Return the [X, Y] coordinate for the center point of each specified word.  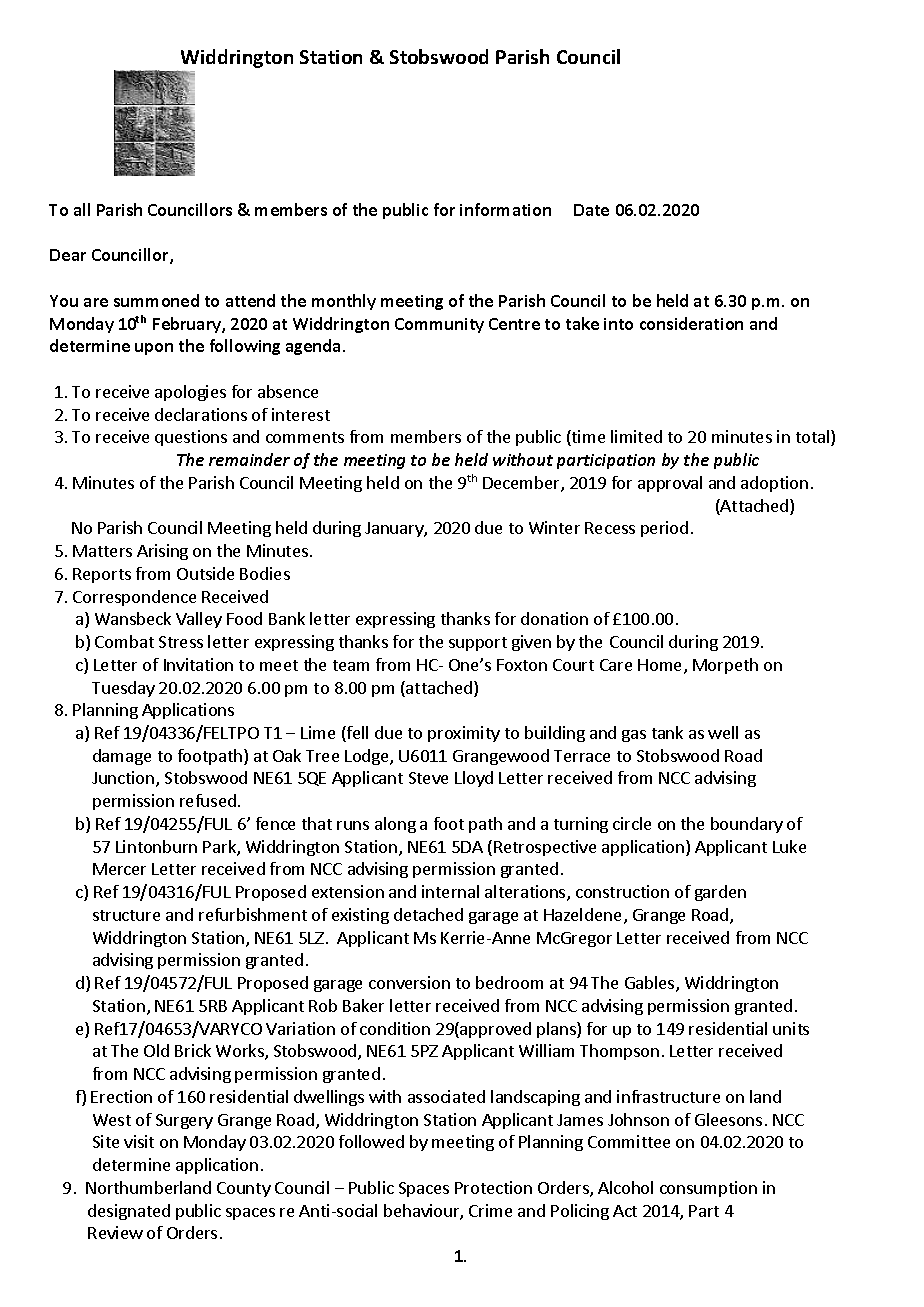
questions [191, 438]
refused [208, 800]
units [791, 1028]
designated [129, 1212]
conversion [409, 982]
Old [156, 1050]
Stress [181, 642]
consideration [691, 323]
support [478, 644]
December [522, 484]
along [395, 825]
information [505, 209]
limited [636, 436]
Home [661, 666]
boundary [747, 825]
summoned [156, 300]
